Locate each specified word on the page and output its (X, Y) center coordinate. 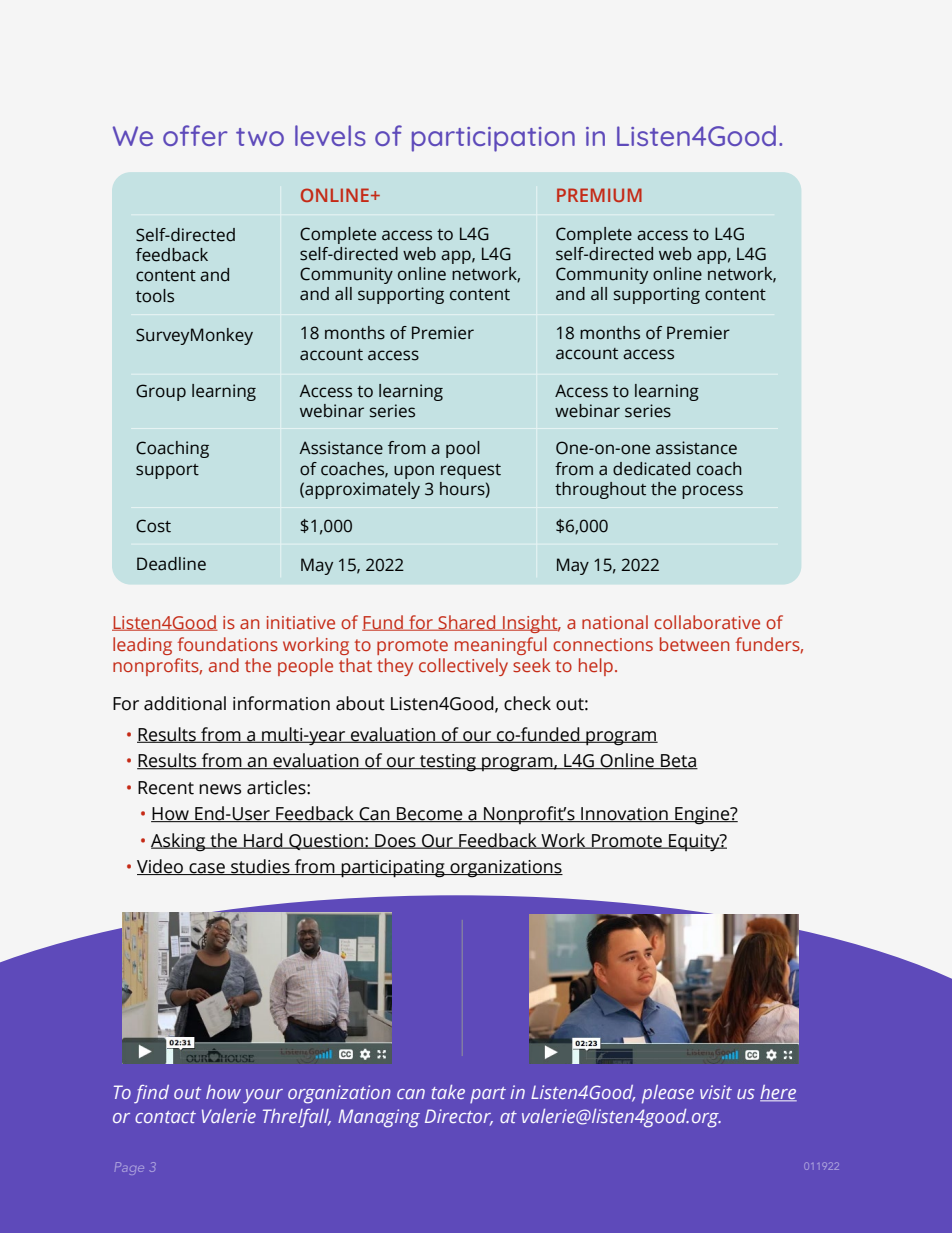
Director (459, 1117)
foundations (227, 644)
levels (330, 135)
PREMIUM (599, 195)
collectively (463, 667)
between (694, 644)
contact (165, 1117)
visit (716, 1092)
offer (195, 135)
